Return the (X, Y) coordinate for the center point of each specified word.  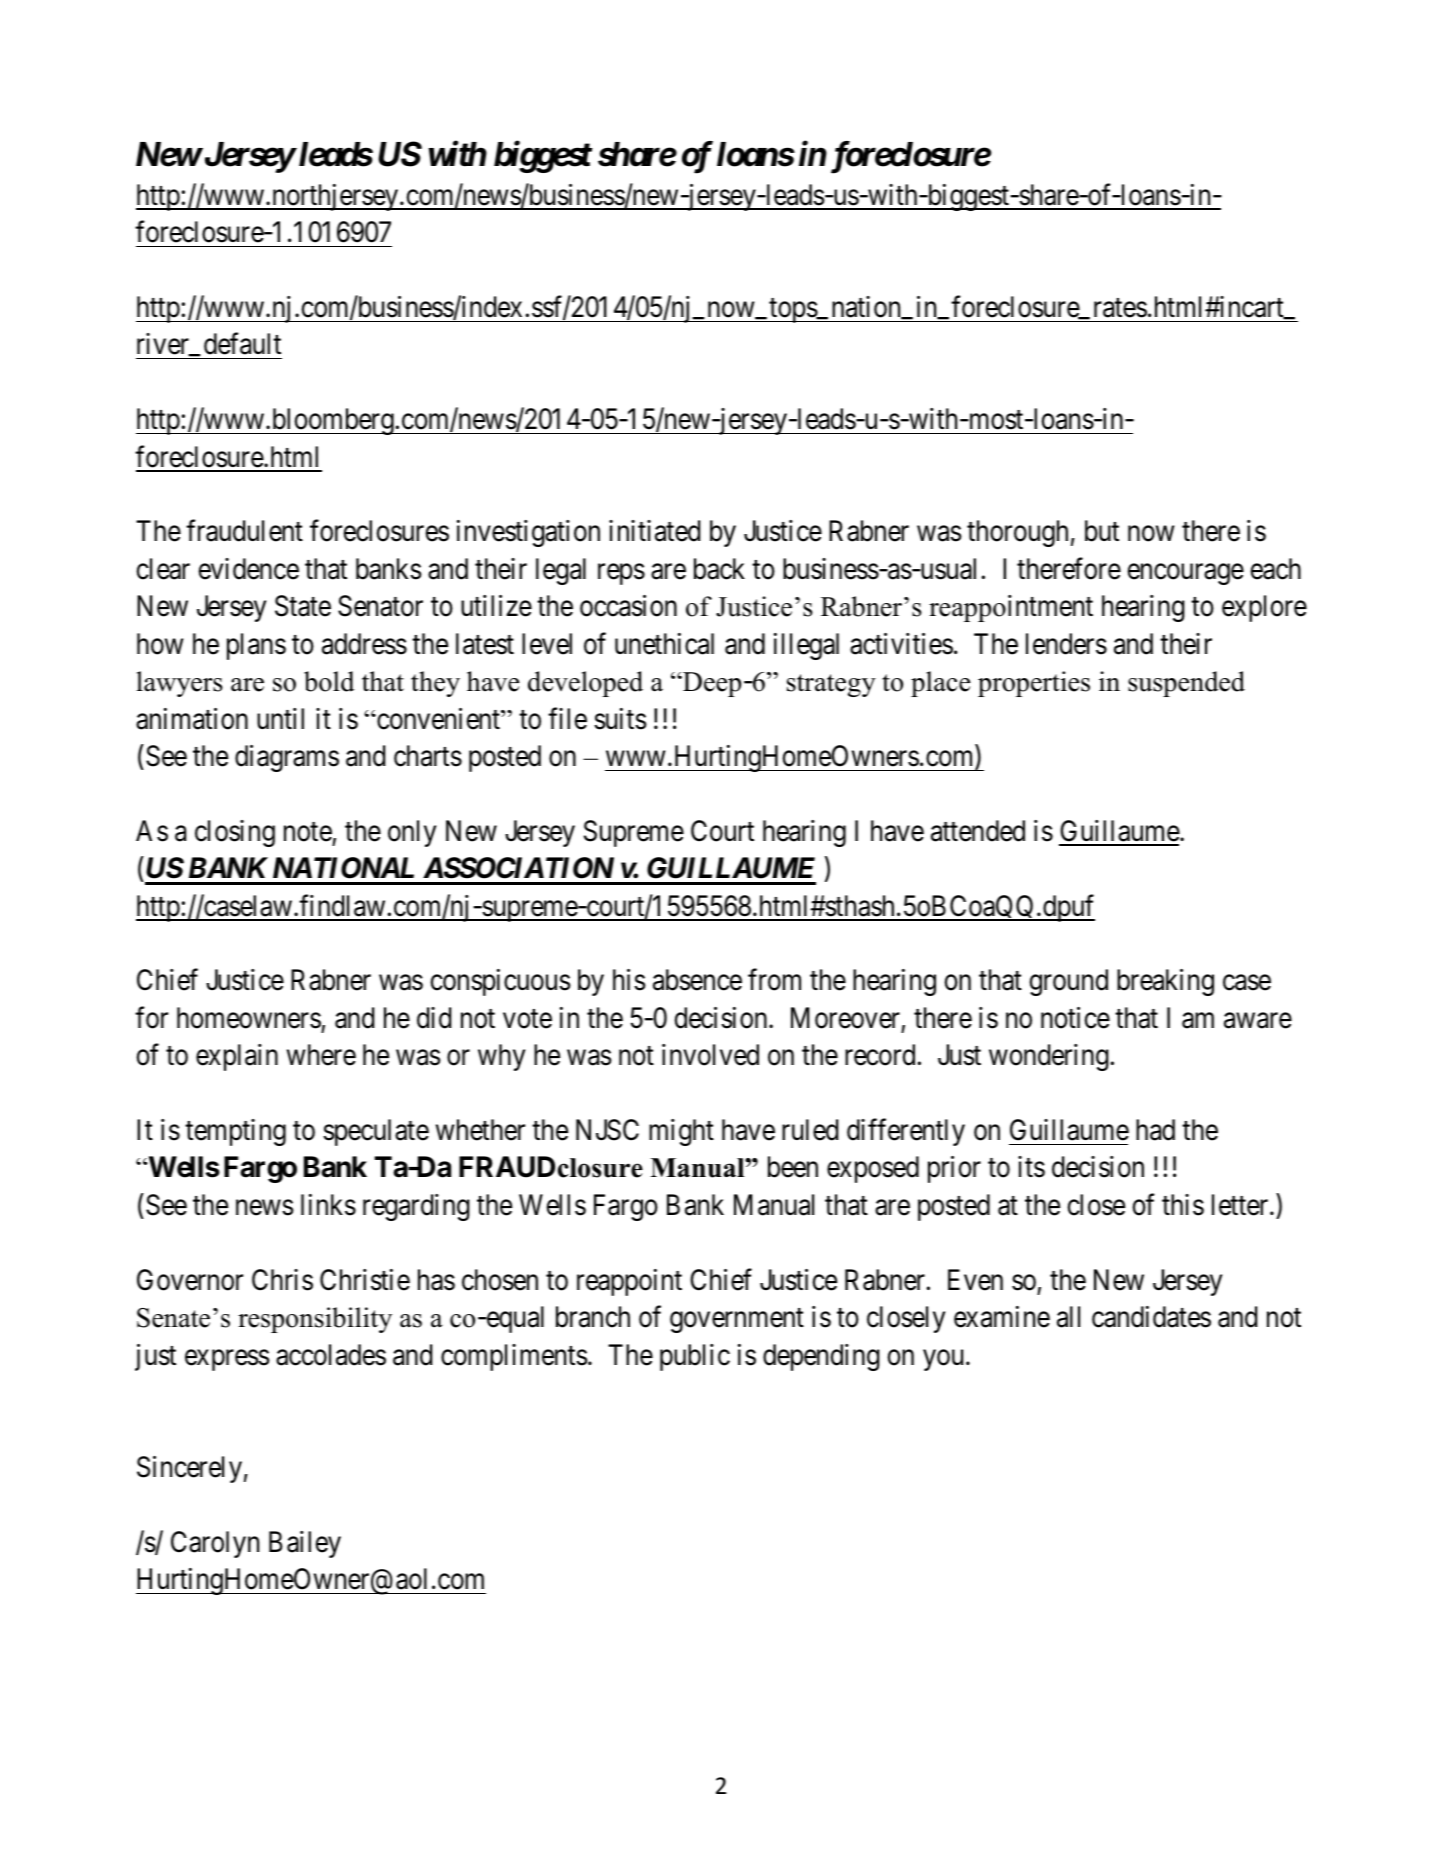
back (719, 569)
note (308, 832)
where (321, 1055)
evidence (249, 569)
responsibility (315, 1320)
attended (978, 831)
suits (620, 719)
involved (710, 1055)
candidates (1151, 1317)
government (737, 1321)
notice (1075, 1018)
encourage (1186, 574)
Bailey (305, 1544)
